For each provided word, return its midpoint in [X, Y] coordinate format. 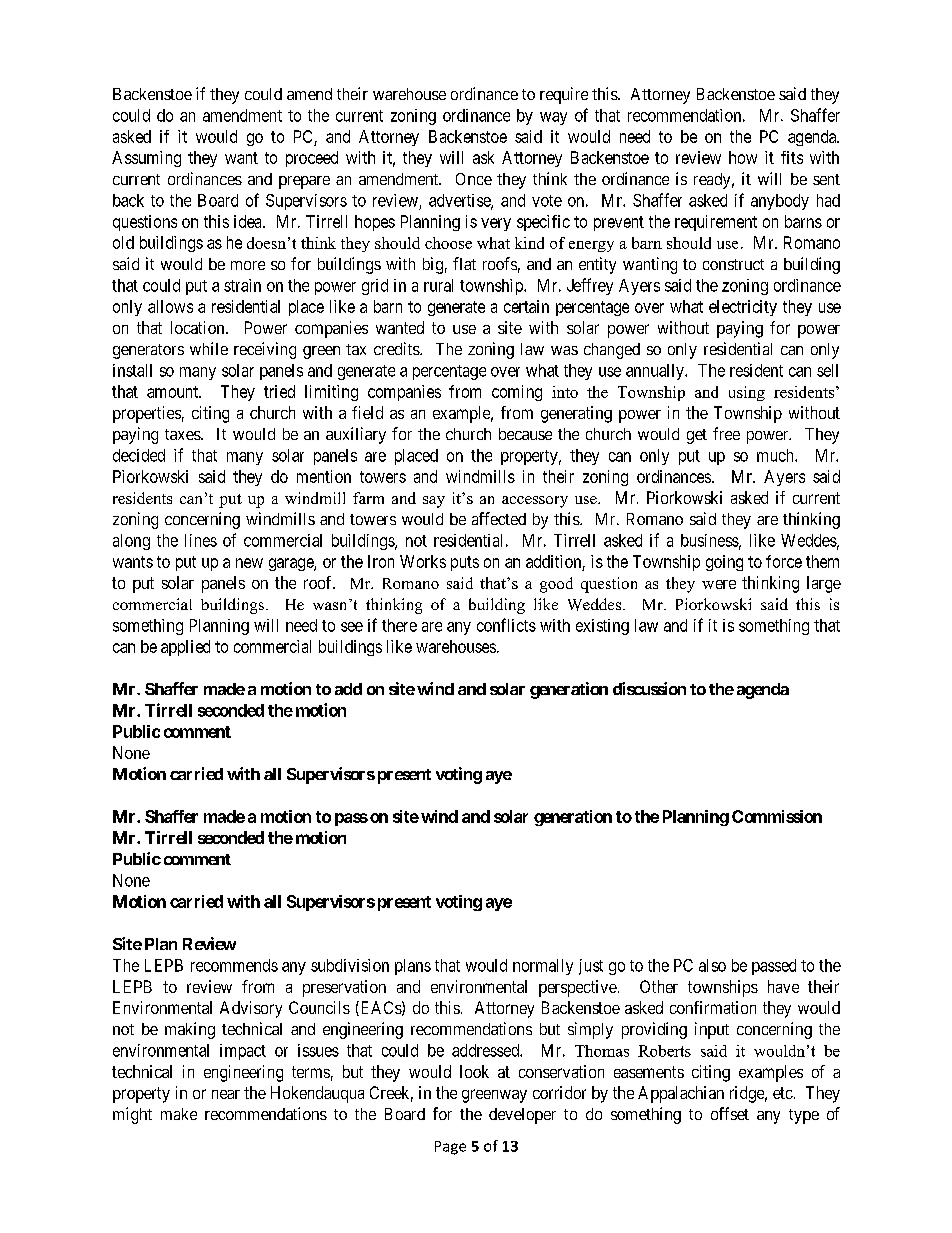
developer [522, 1116]
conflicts [506, 625]
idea [249, 221]
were [719, 584]
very [496, 224]
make [179, 1114]
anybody [780, 202]
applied [185, 648]
